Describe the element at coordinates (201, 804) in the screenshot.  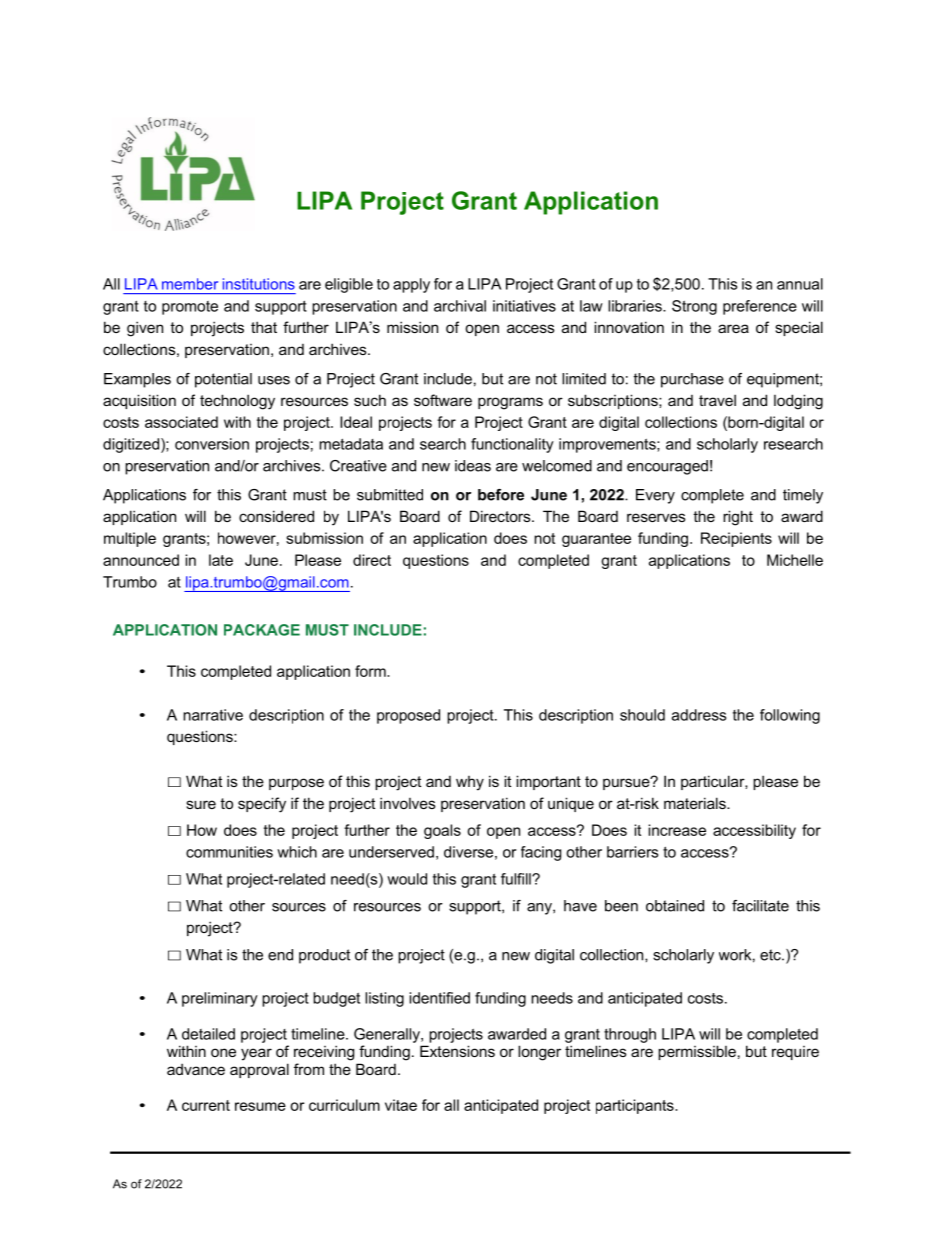
I see `sure` at that location.
